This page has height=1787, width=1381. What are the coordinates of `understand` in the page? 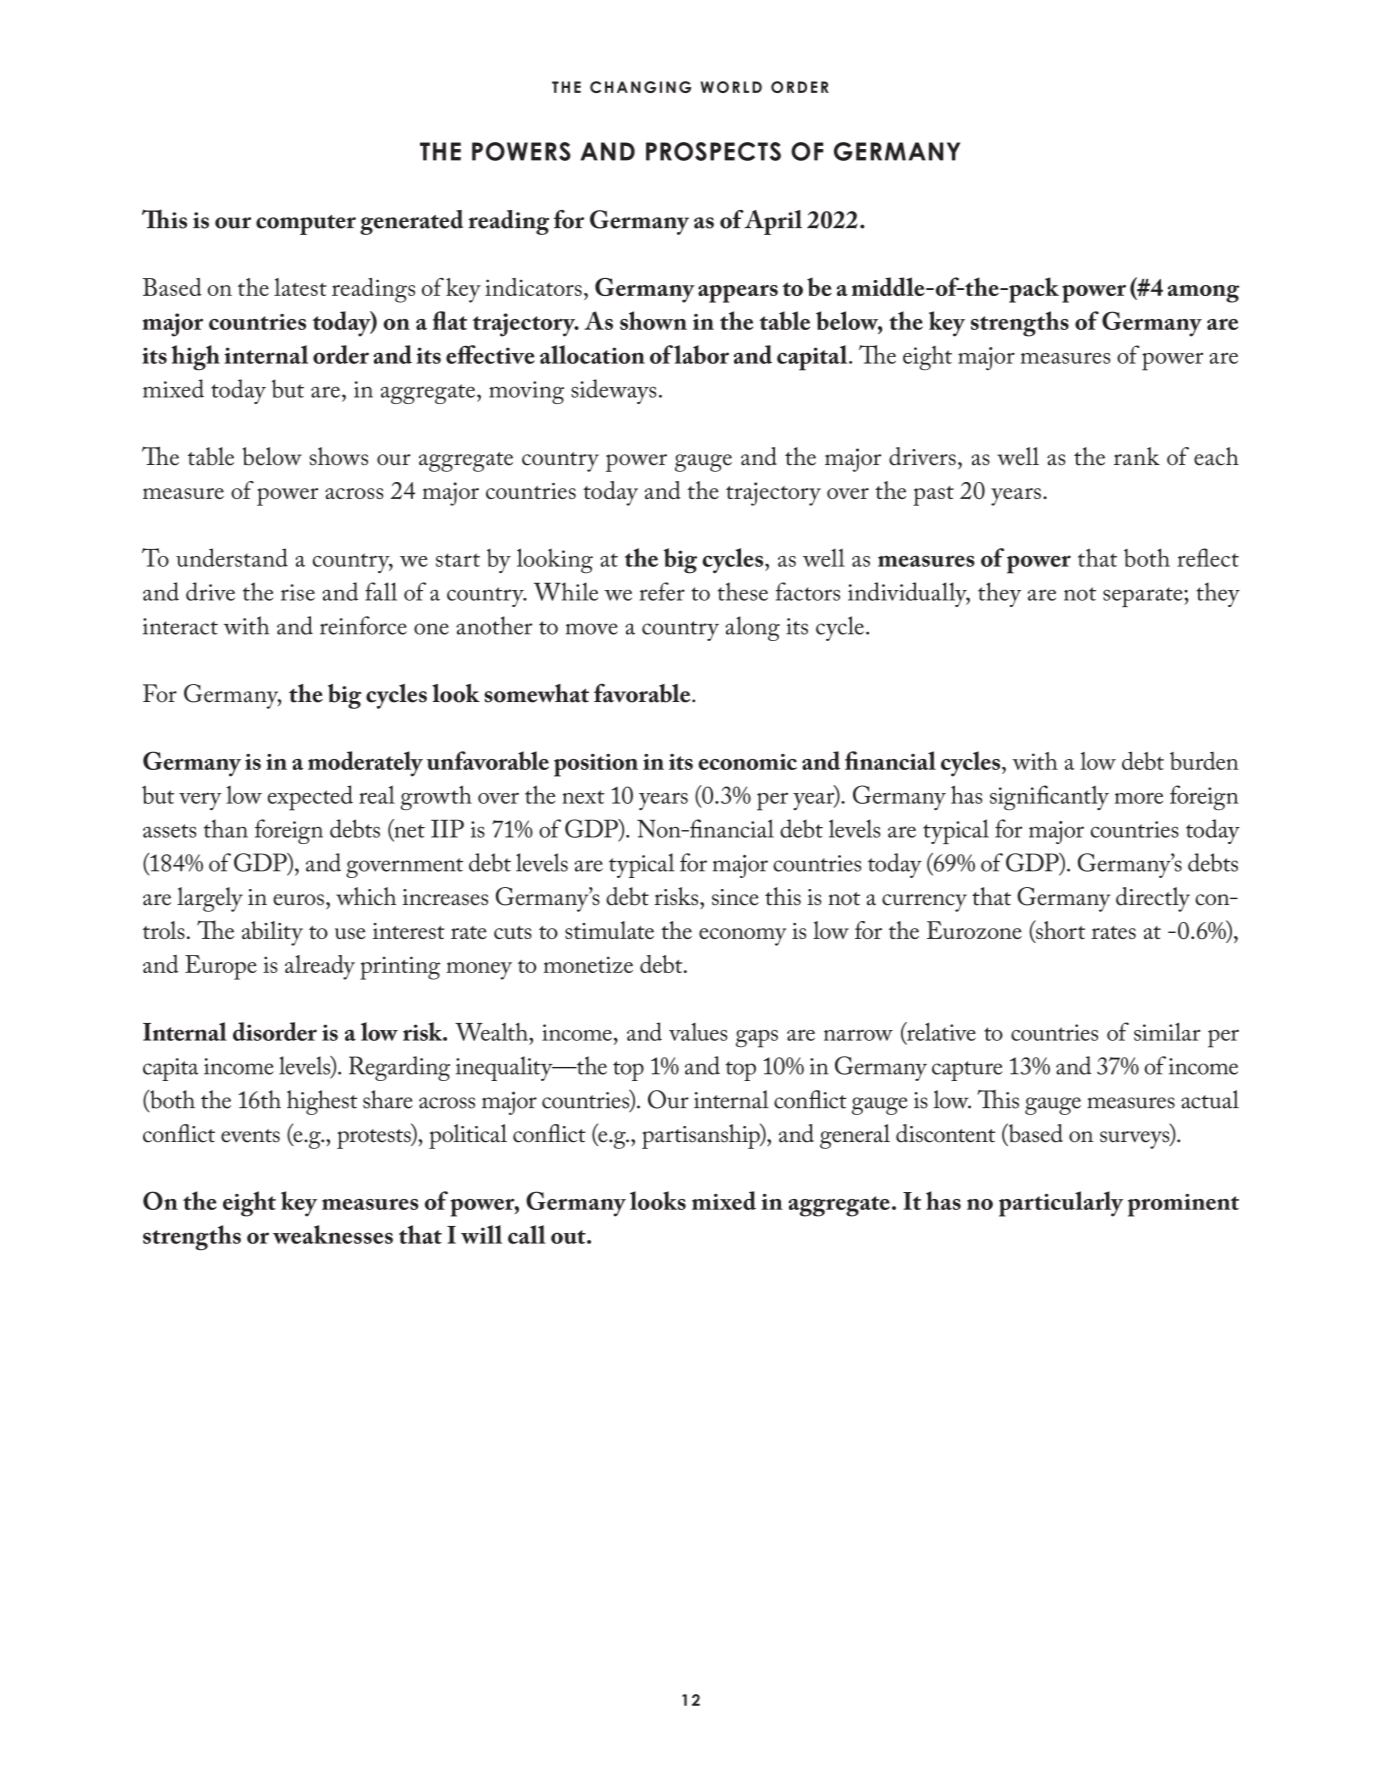 It's located at (232, 557).
